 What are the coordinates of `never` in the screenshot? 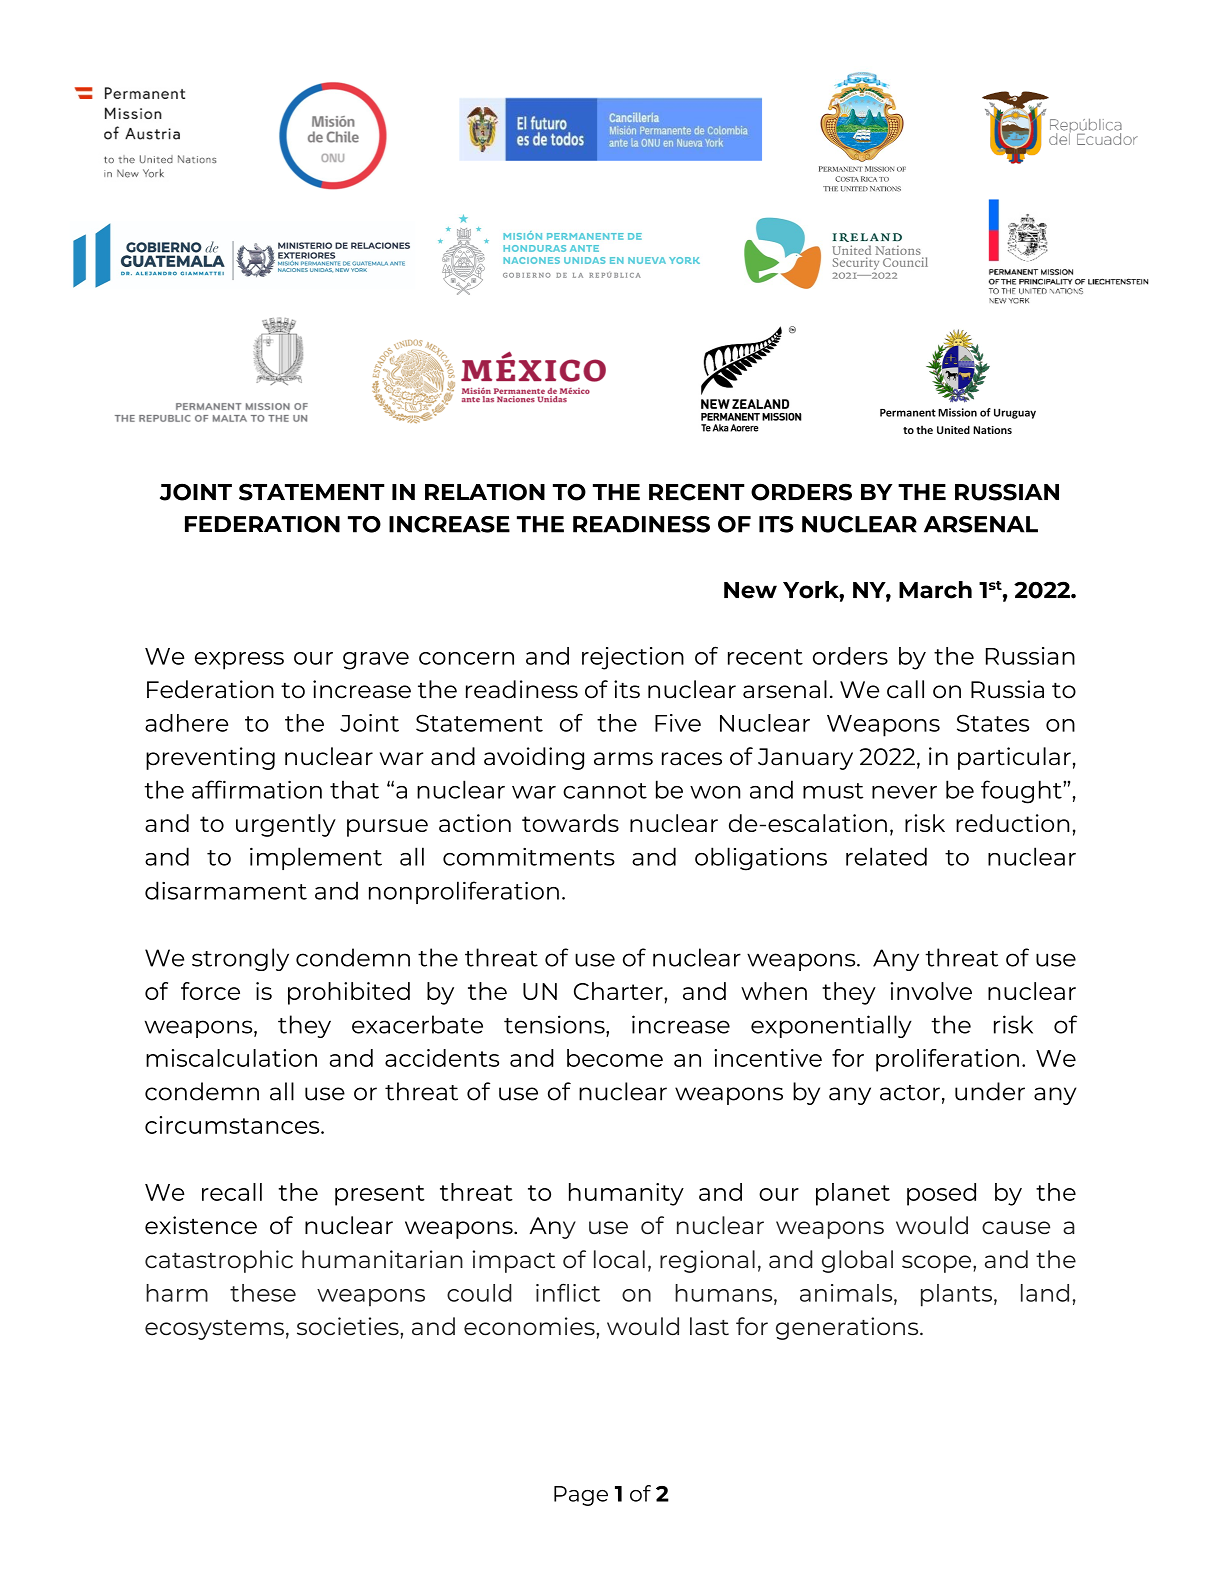 It's located at (904, 792).
